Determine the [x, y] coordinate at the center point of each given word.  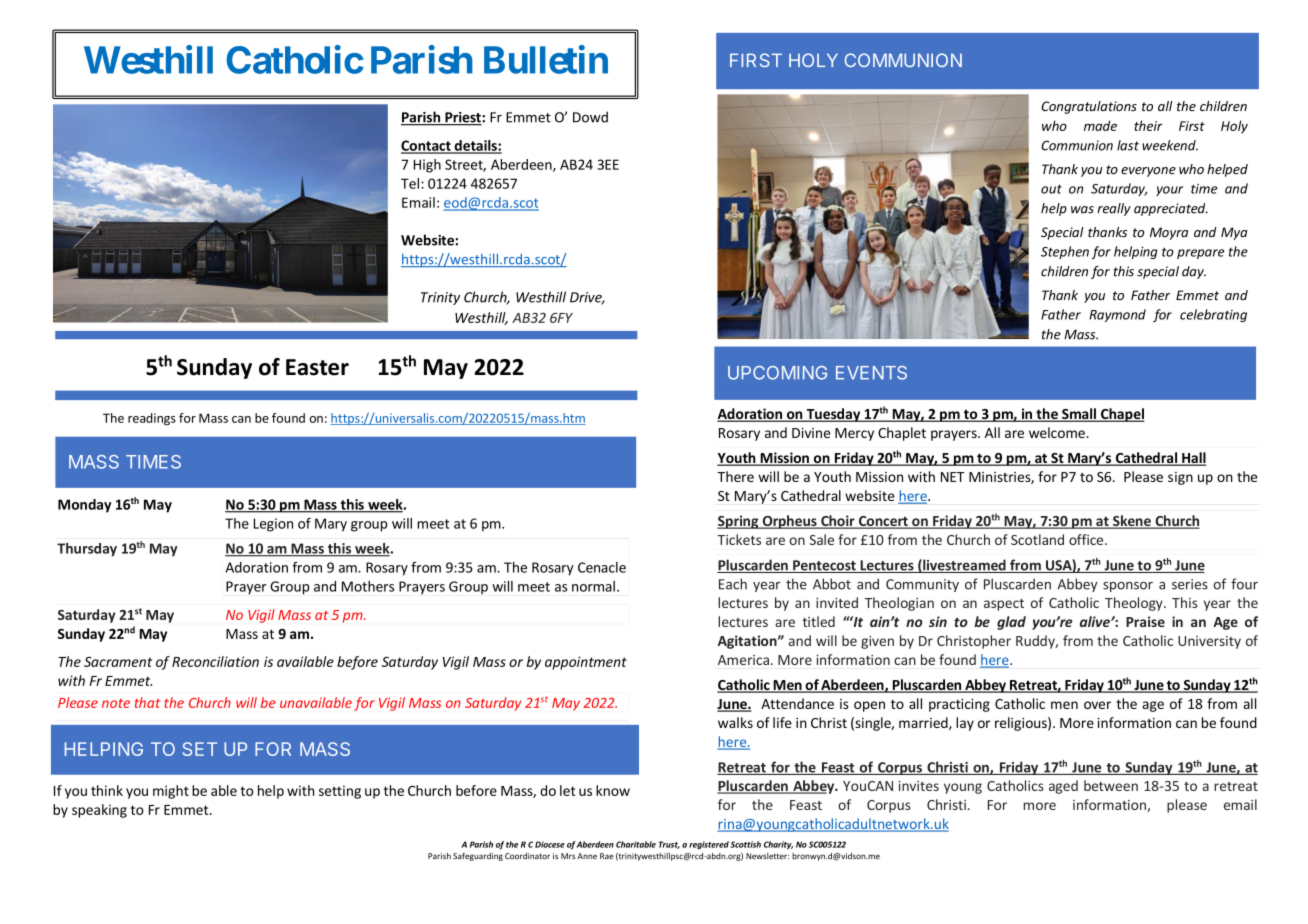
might [171, 792]
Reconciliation [215, 661]
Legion [273, 525]
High [427, 166]
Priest [463, 118]
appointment [586, 663]
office [1087, 539]
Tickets [739, 539]
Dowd [590, 117]
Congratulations [1089, 107]
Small [1079, 415]
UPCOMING [777, 373]
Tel [410, 183]
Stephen [1065, 252]
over [1097, 705]
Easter [317, 367]
